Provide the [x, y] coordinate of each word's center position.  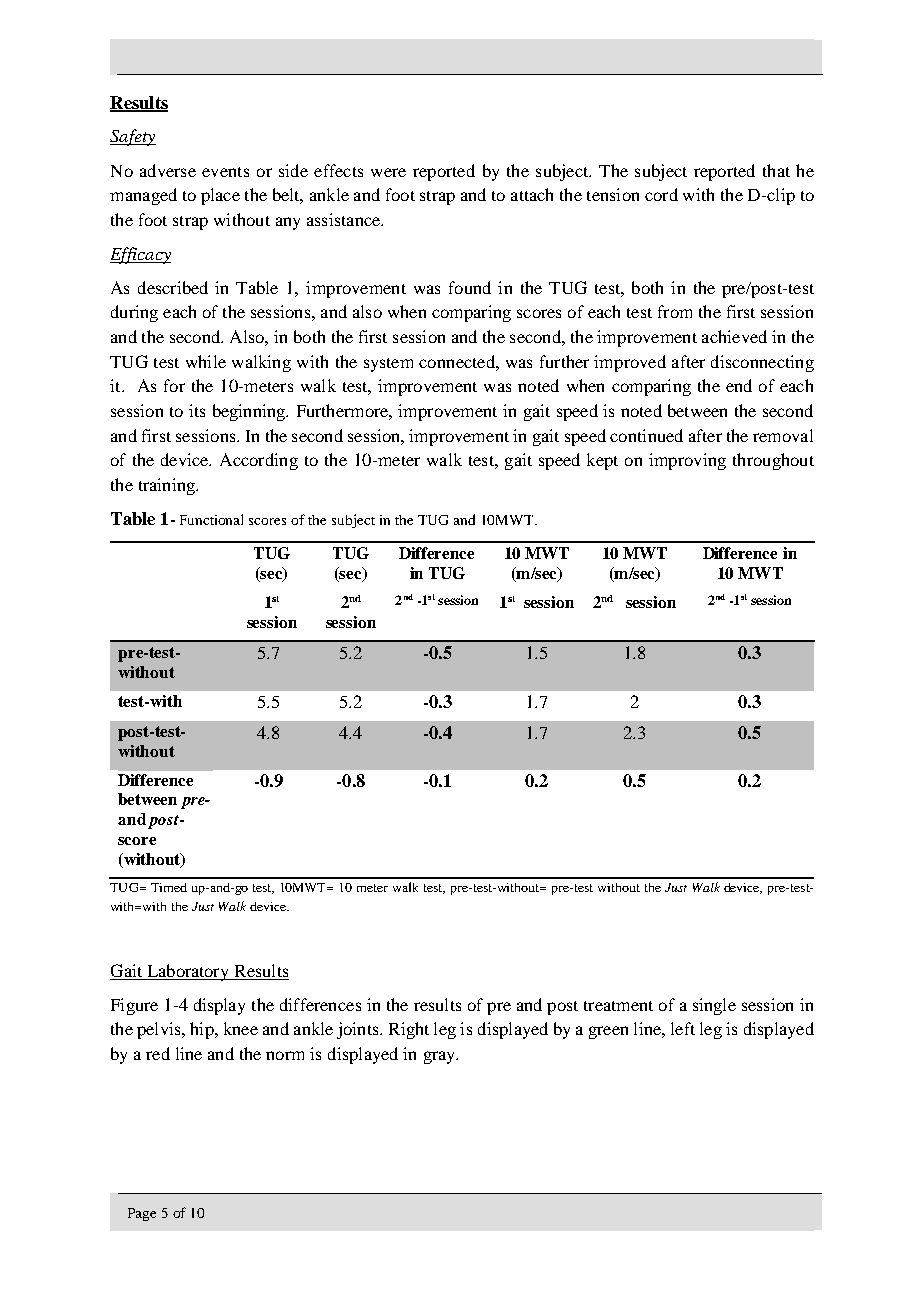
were [388, 172]
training [168, 486]
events [225, 172]
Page [142, 1214]
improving [687, 461]
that [776, 170]
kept [602, 461]
